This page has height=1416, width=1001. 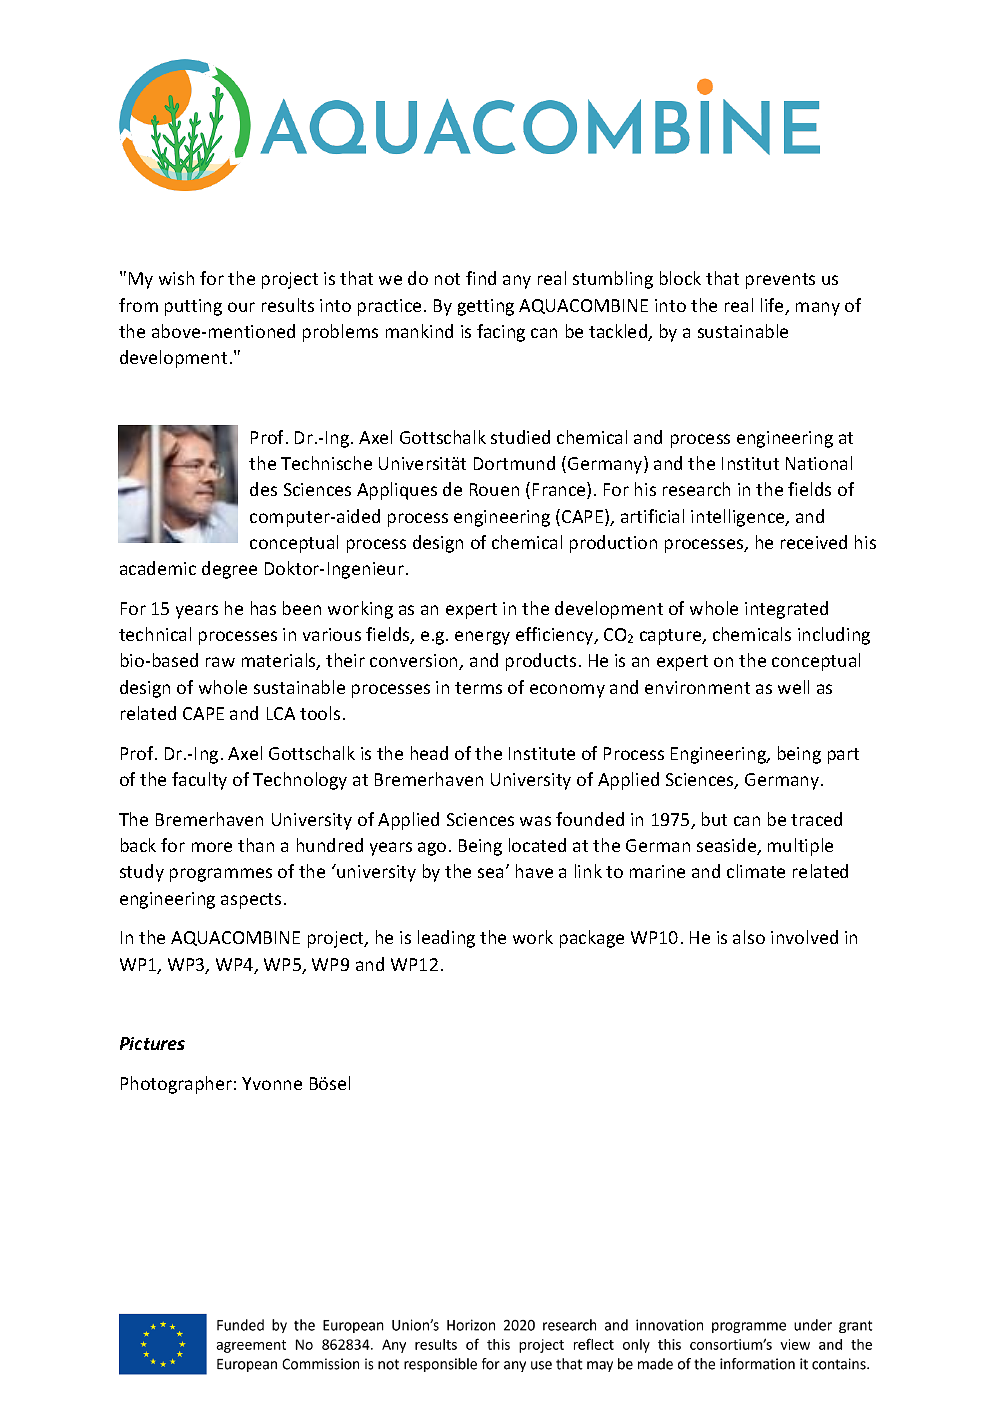 I want to click on intelligence, so click(x=739, y=518).
